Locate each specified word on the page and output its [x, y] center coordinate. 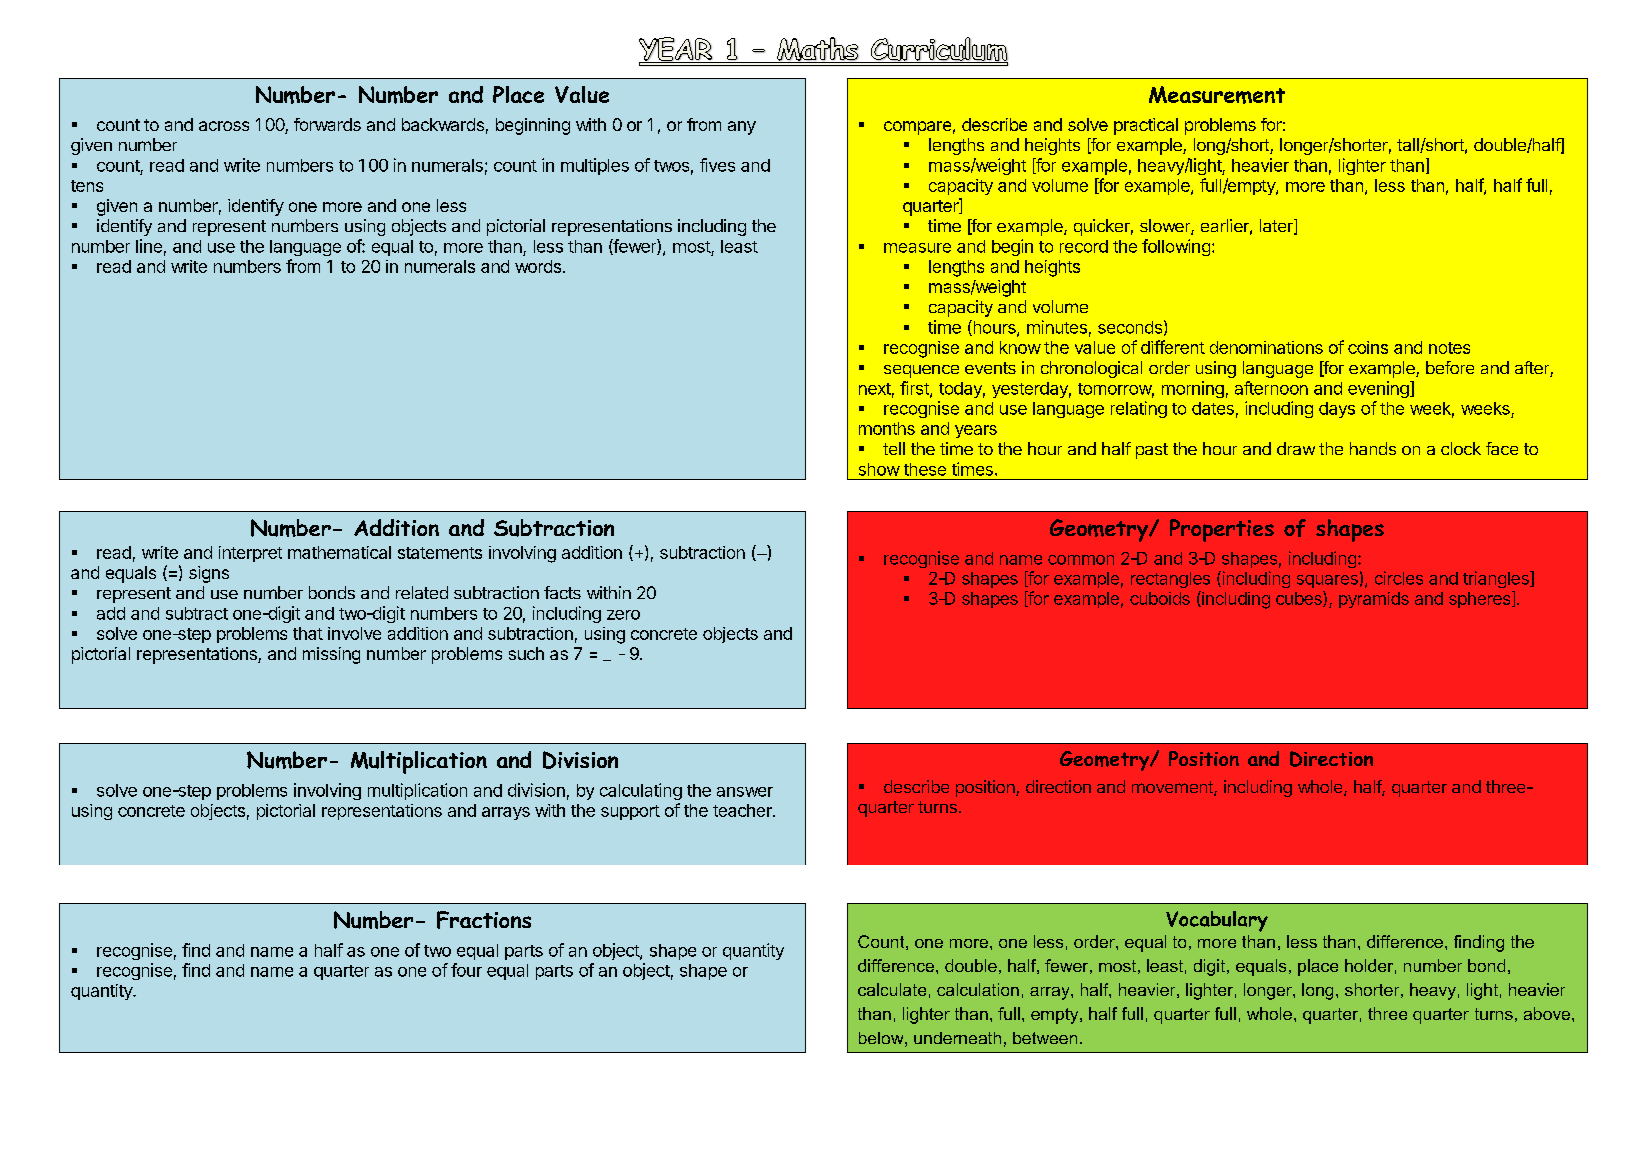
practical [1146, 126]
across [224, 126]
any [742, 128]
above [1547, 1013]
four [466, 970]
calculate [892, 989]
